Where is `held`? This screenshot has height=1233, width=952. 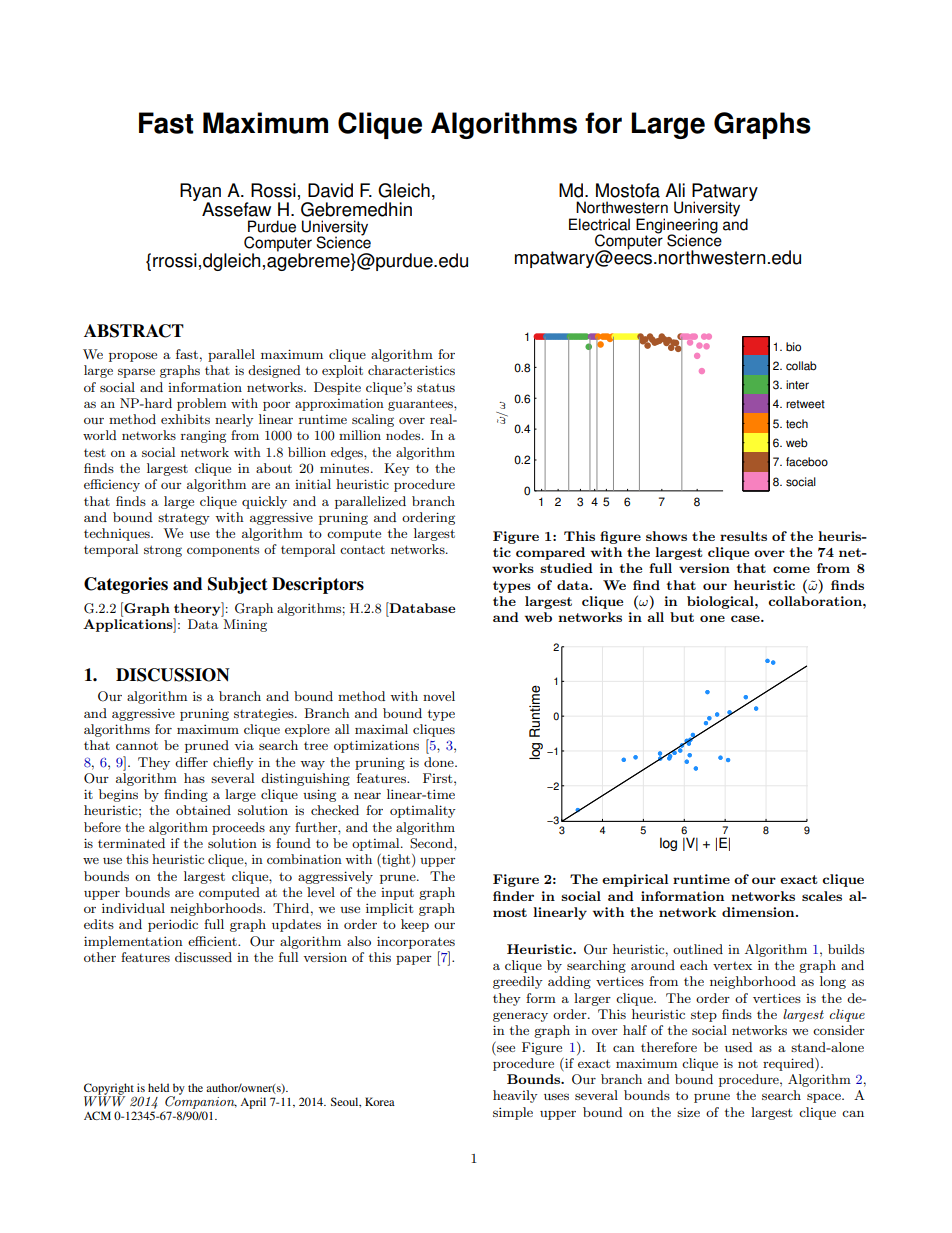
held is located at coordinates (158, 1087).
